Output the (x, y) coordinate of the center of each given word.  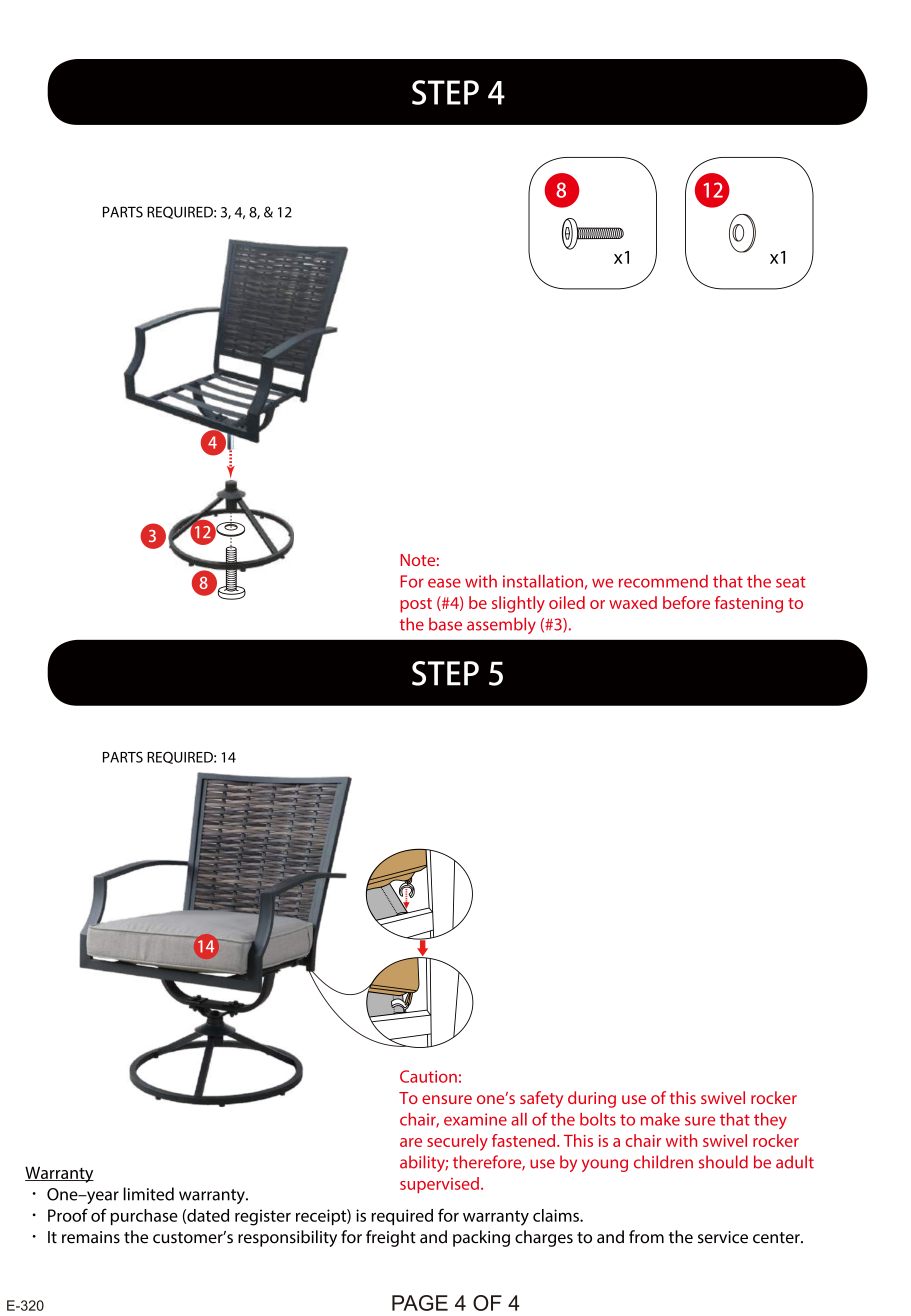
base (445, 624)
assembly (501, 625)
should (723, 1162)
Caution (428, 1076)
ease (444, 583)
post (416, 605)
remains (91, 1237)
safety (541, 1099)
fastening (749, 604)
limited (148, 1194)
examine (475, 1119)
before (686, 602)
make (660, 1119)
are (411, 1142)
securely (457, 1142)
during (592, 1099)
